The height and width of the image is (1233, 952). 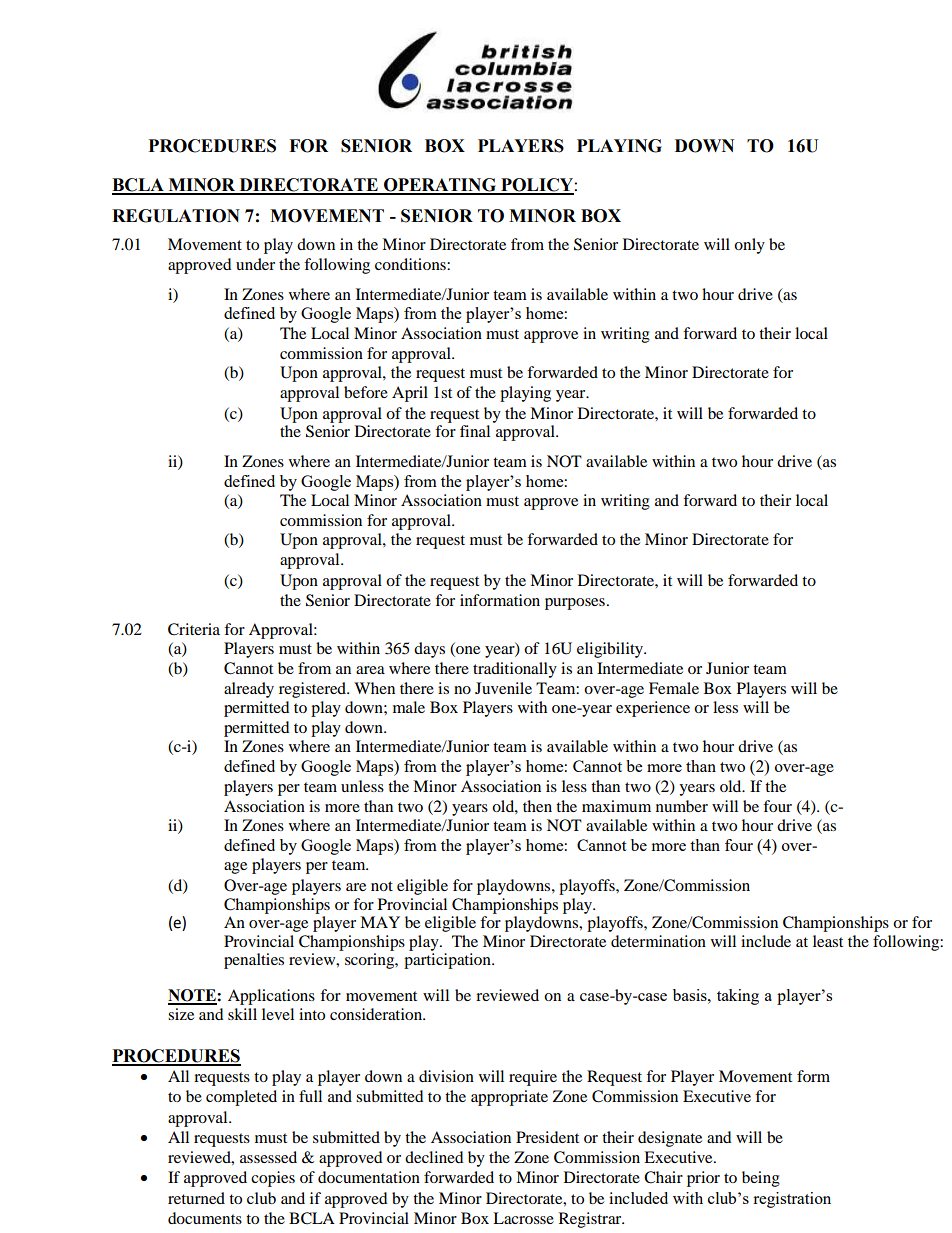 I want to click on copies, so click(x=273, y=1179).
